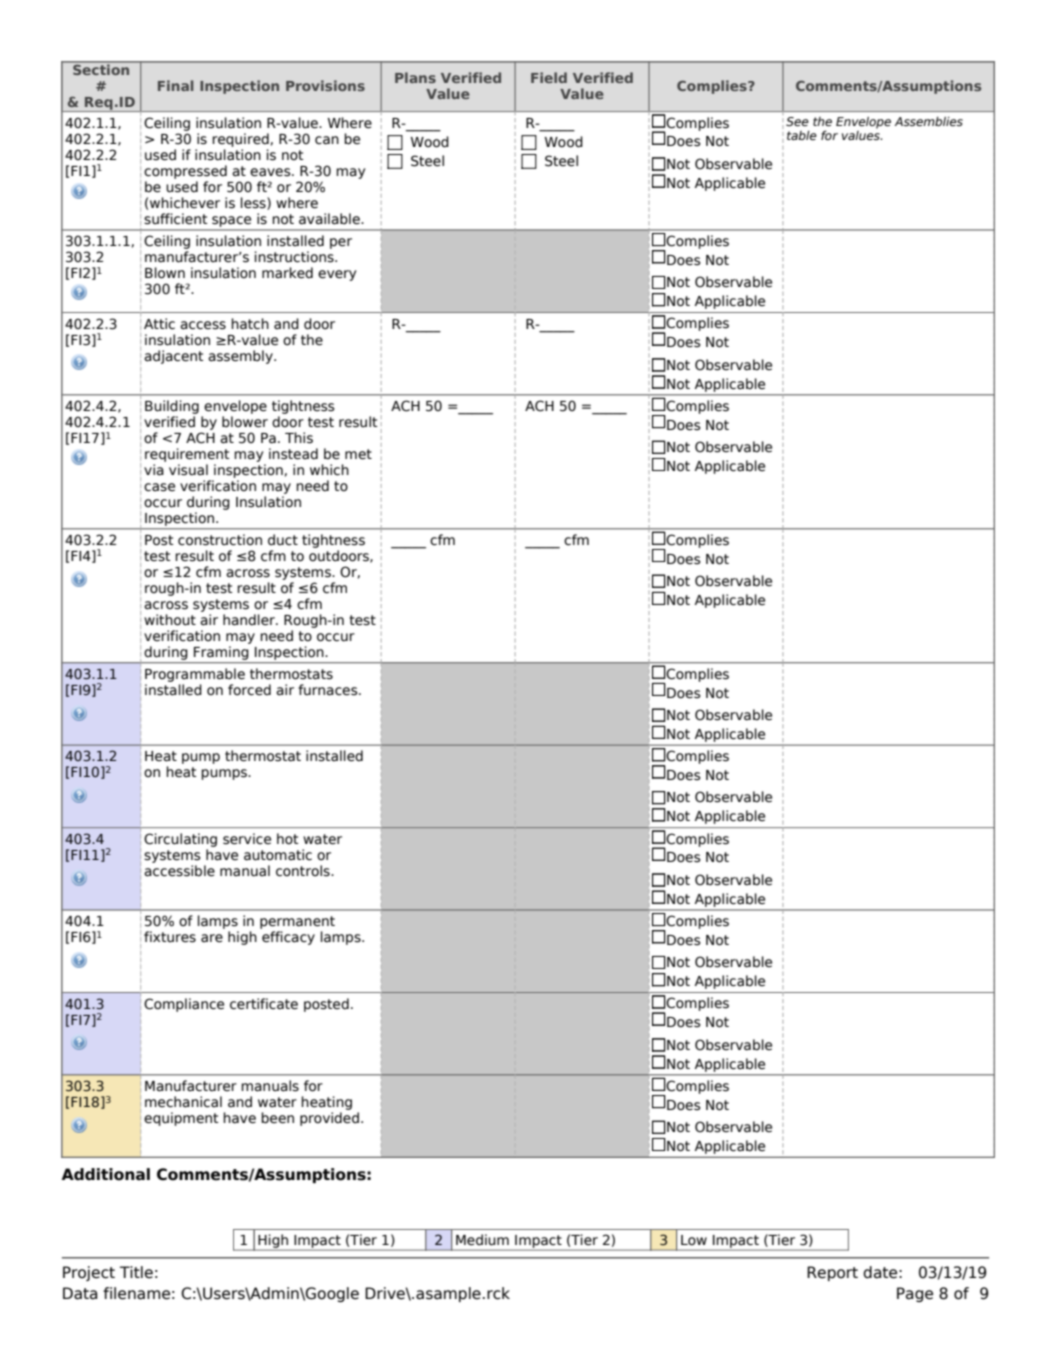  I want to click on Medium, so click(482, 1240).
